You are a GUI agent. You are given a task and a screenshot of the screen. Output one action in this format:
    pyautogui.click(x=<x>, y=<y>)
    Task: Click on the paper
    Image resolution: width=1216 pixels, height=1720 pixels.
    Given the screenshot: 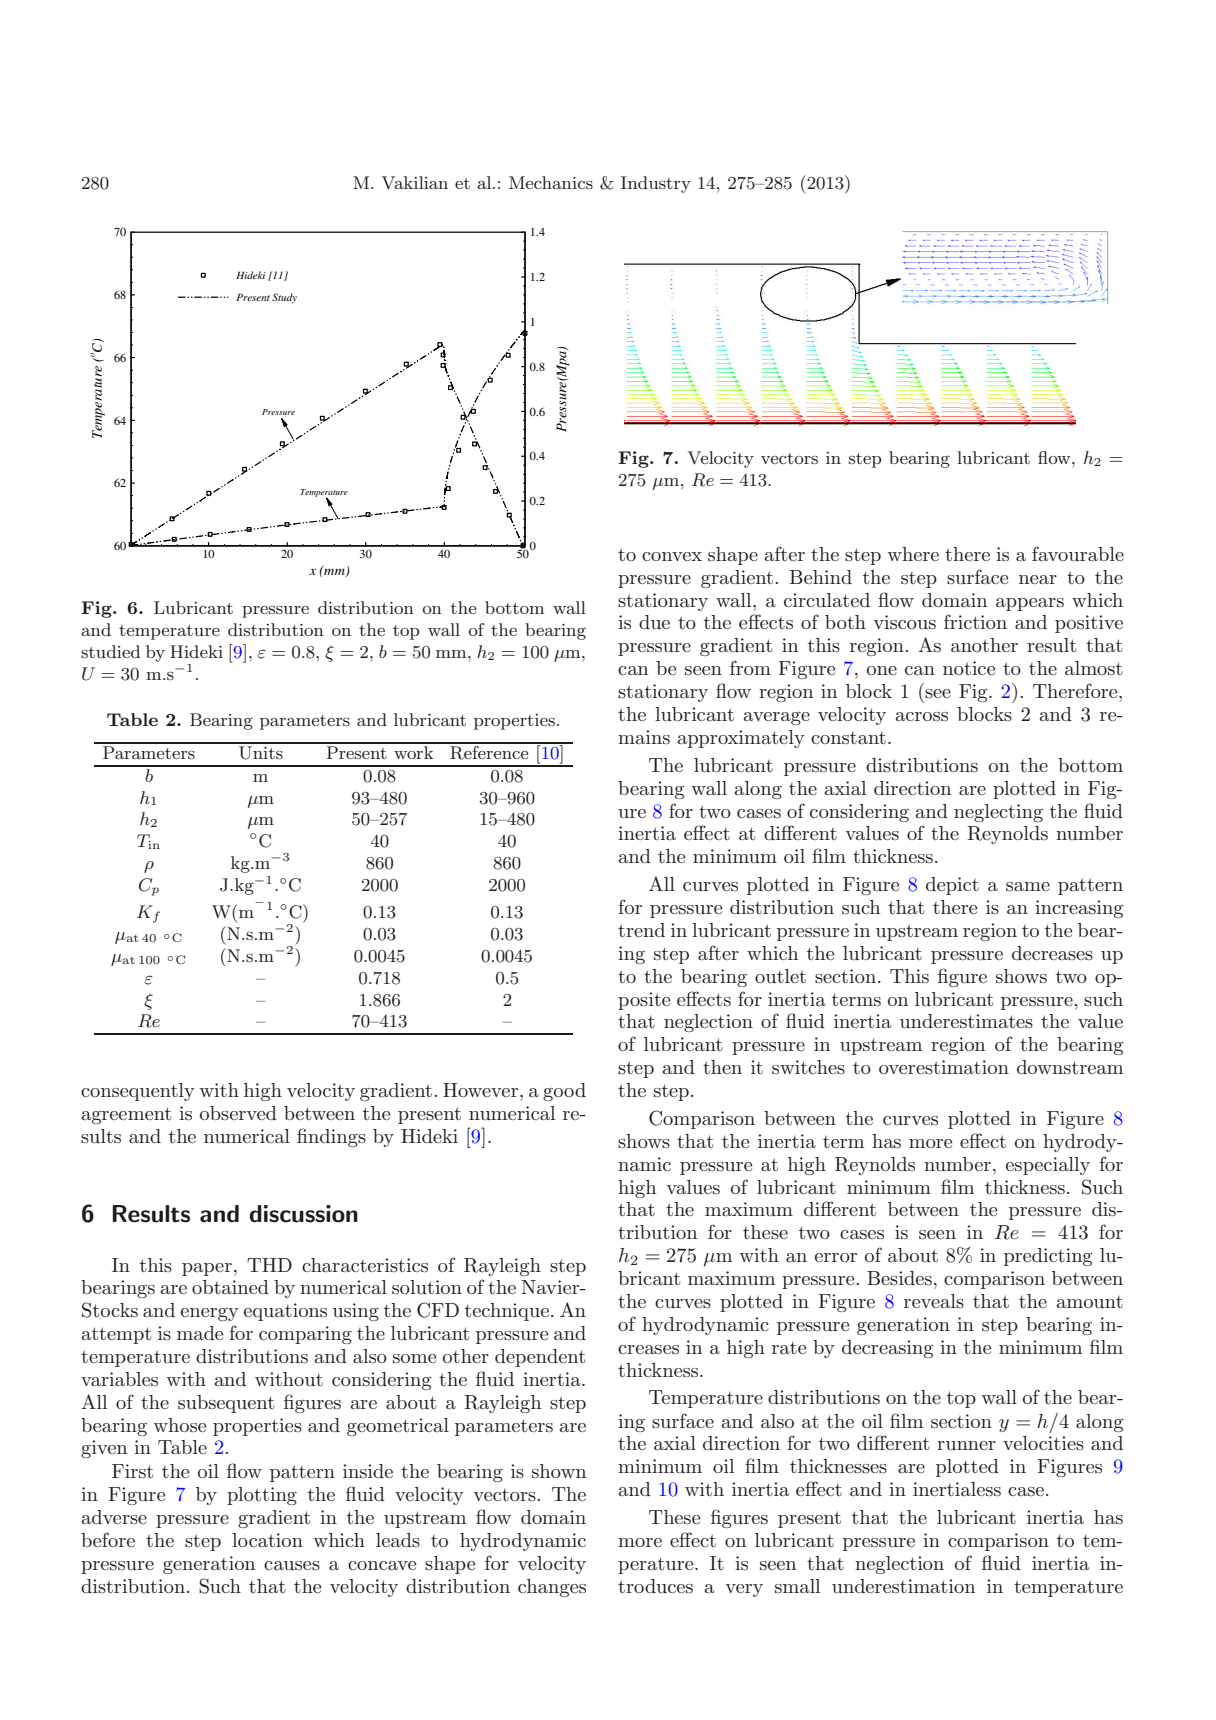 What is the action you would take?
    pyautogui.click(x=207, y=1269)
